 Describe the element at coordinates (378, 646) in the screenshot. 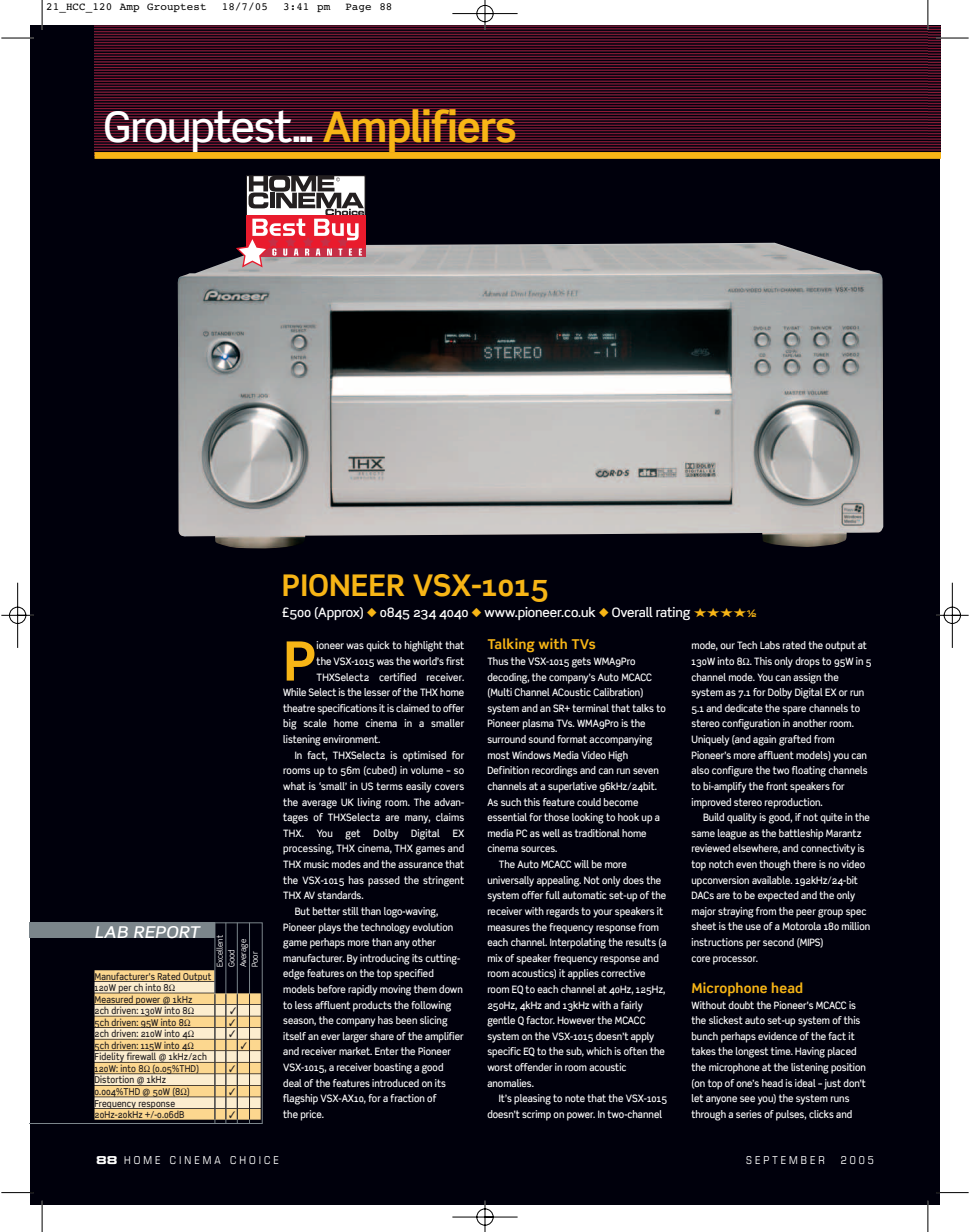

I see `quick` at that location.
